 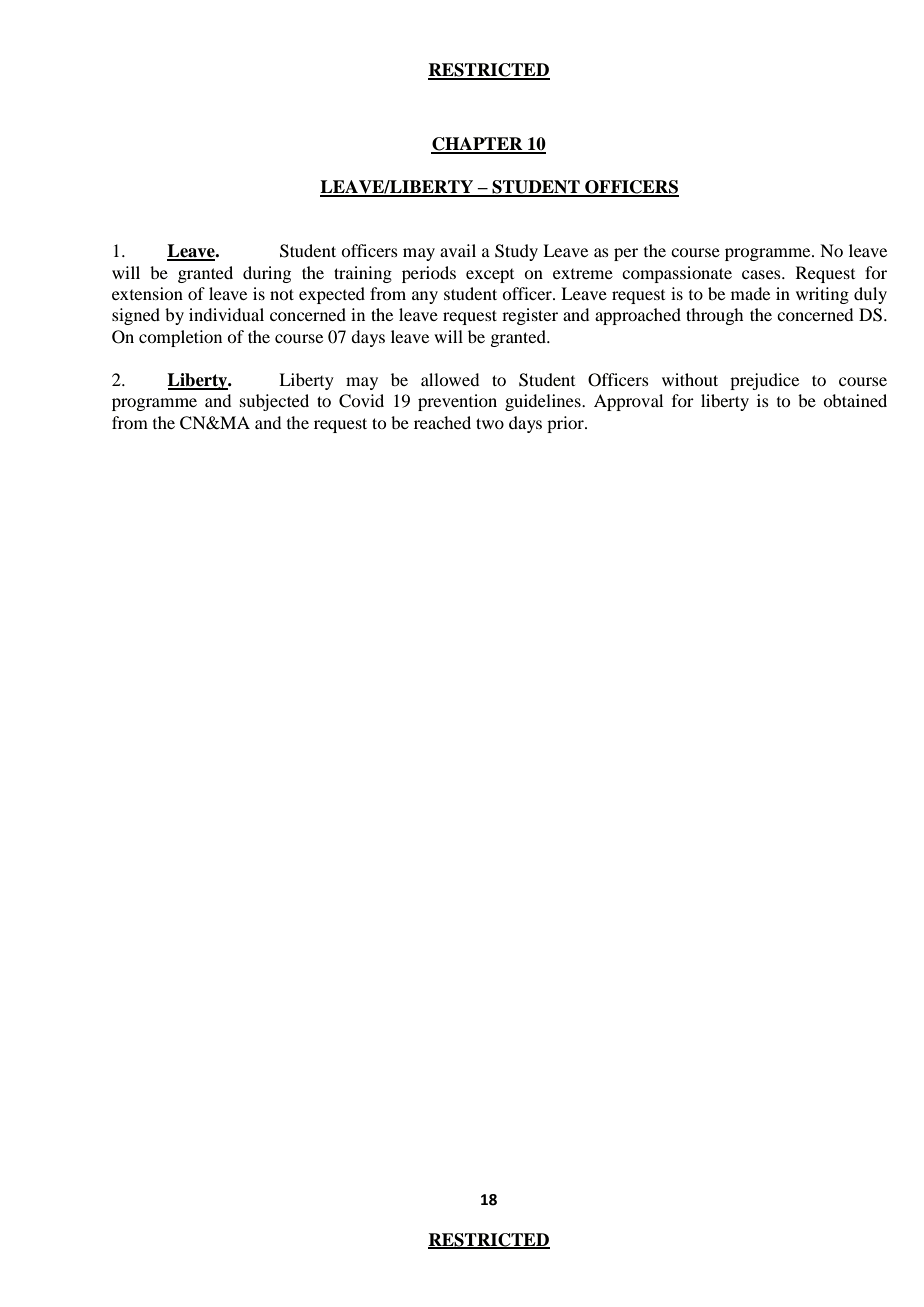 I want to click on subjected, so click(x=274, y=402).
